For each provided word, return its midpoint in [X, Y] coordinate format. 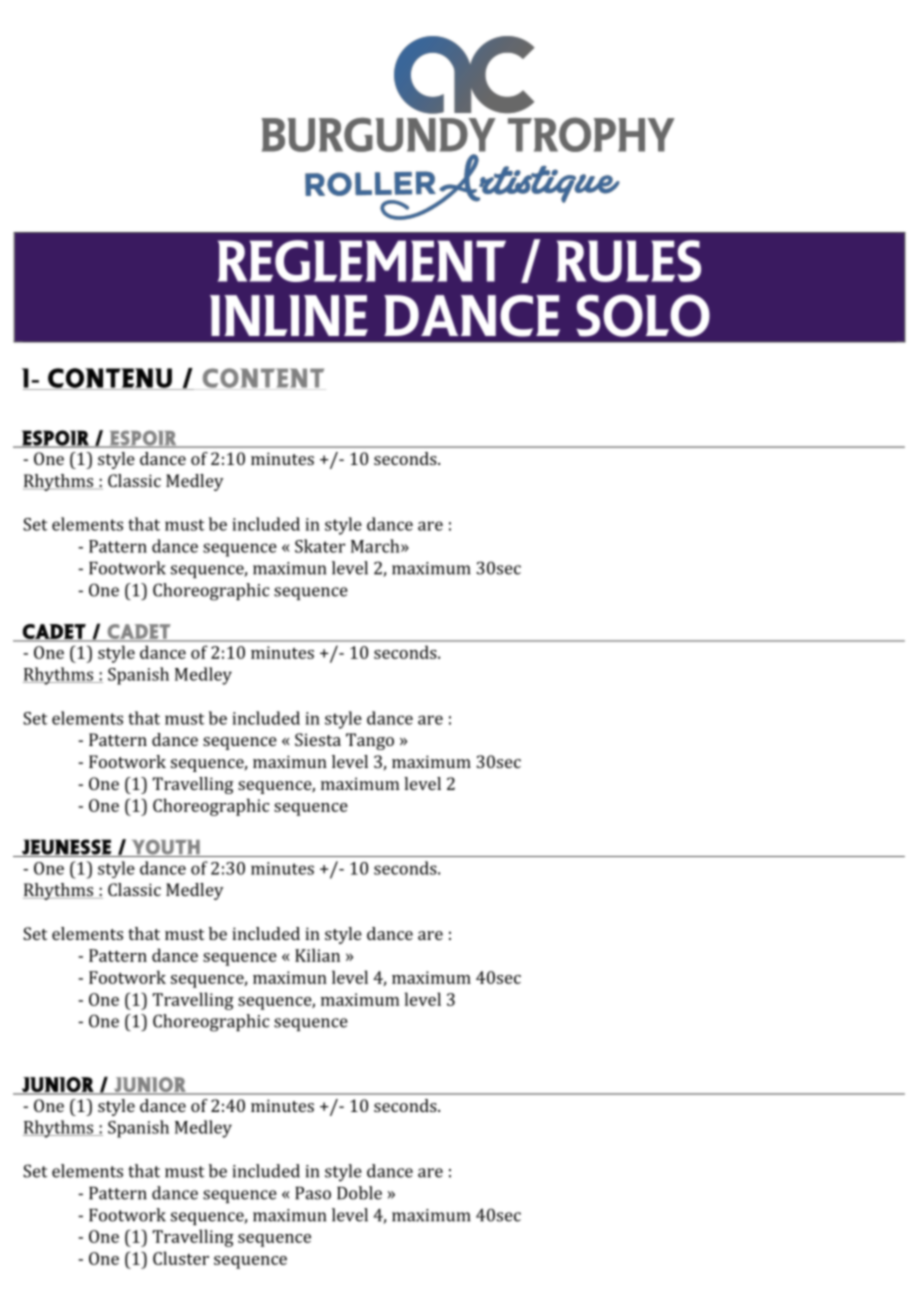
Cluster [181, 1258]
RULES [629, 261]
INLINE [289, 315]
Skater [320, 546]
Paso [313, 1193]
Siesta [318, 739]
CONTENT [263, 378]
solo [643, 315]
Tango [370, 741]
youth [166, 848]
